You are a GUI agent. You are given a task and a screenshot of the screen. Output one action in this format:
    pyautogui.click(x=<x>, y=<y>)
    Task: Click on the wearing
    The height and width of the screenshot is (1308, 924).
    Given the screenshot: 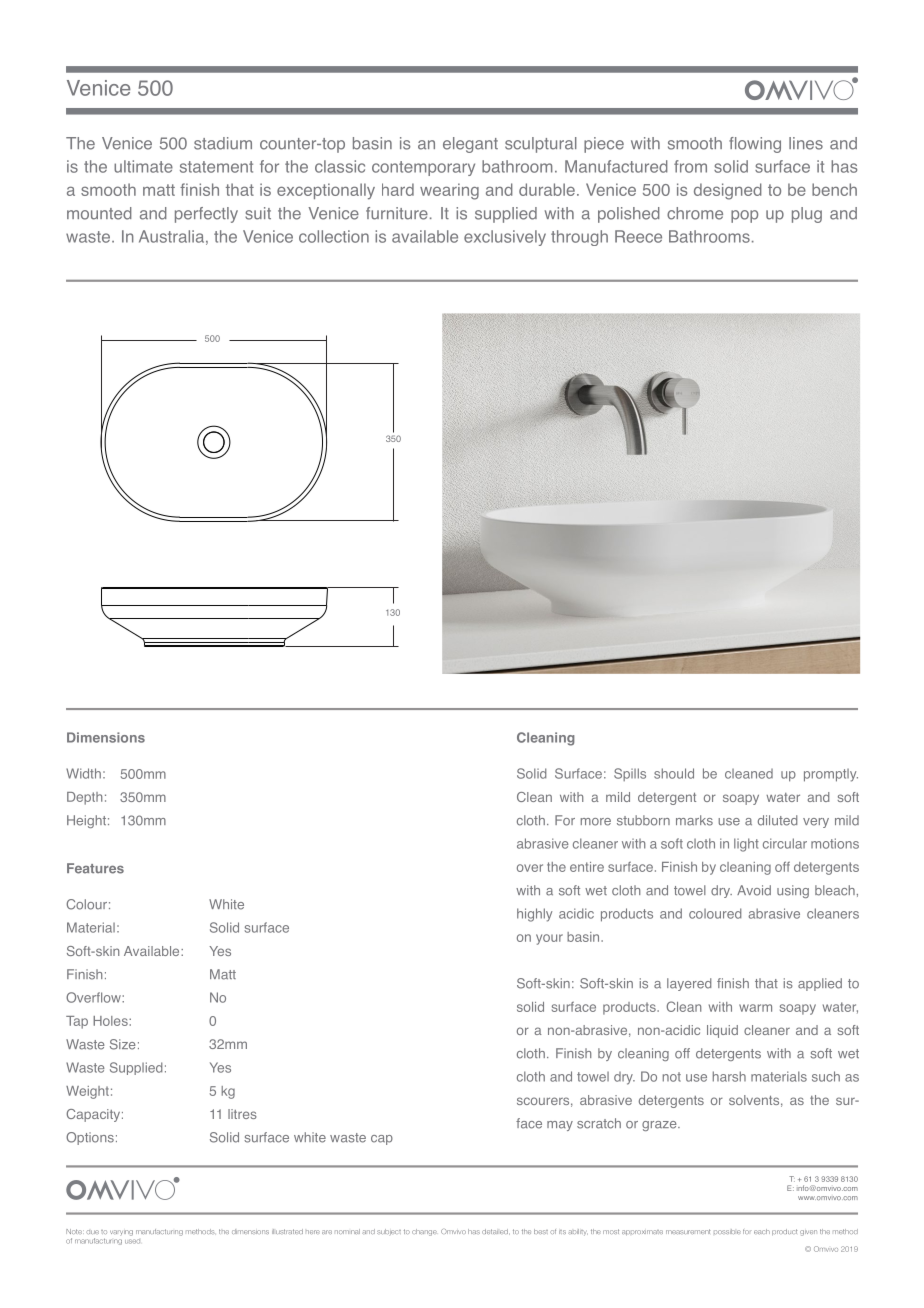 What is the action you would take?
    pyautogui.click(x=449, y=191)
